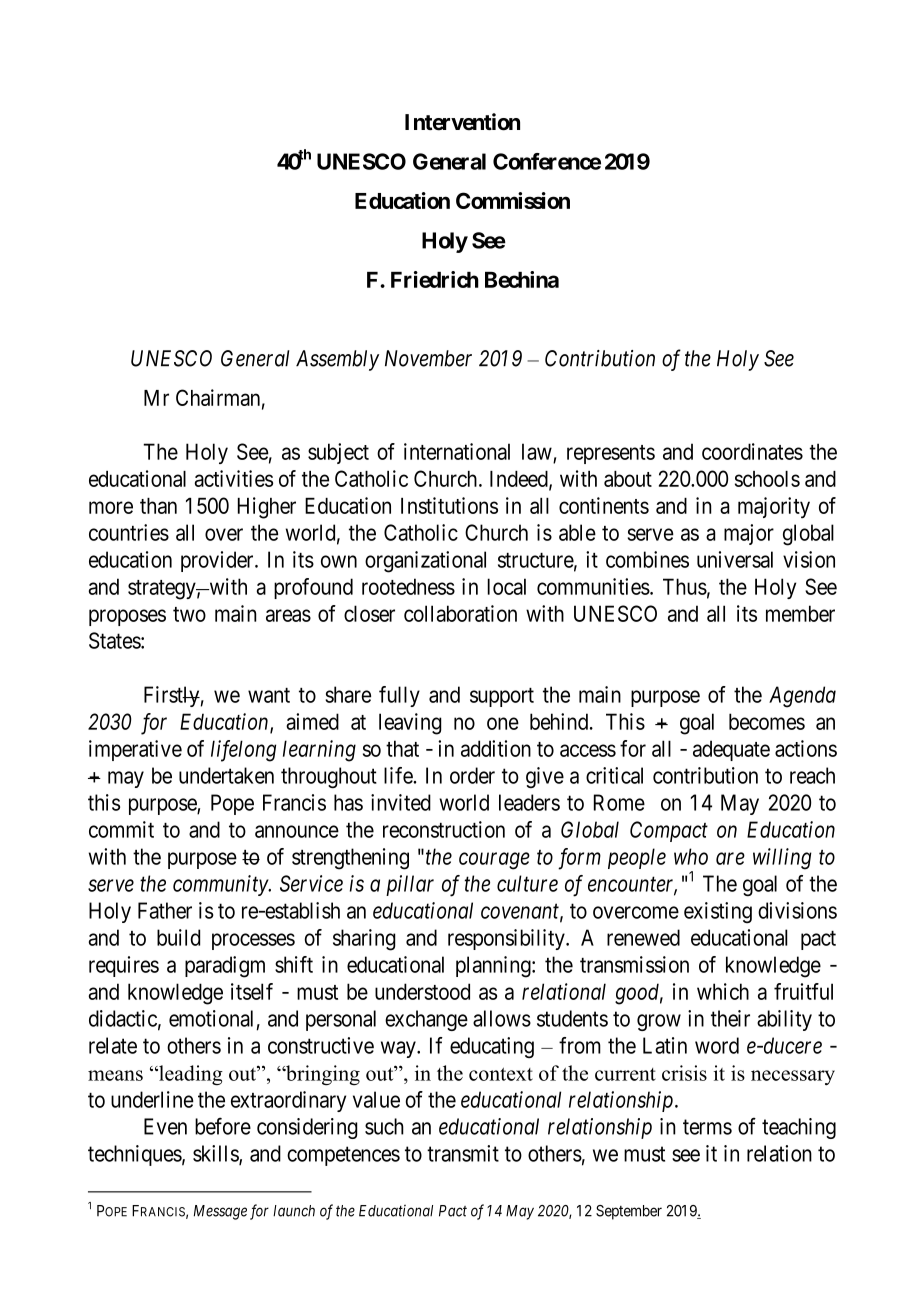 This document has height=1308, width=924. Describe the element at coordinates (735, 559) in the document. I see `universal` at that location.
